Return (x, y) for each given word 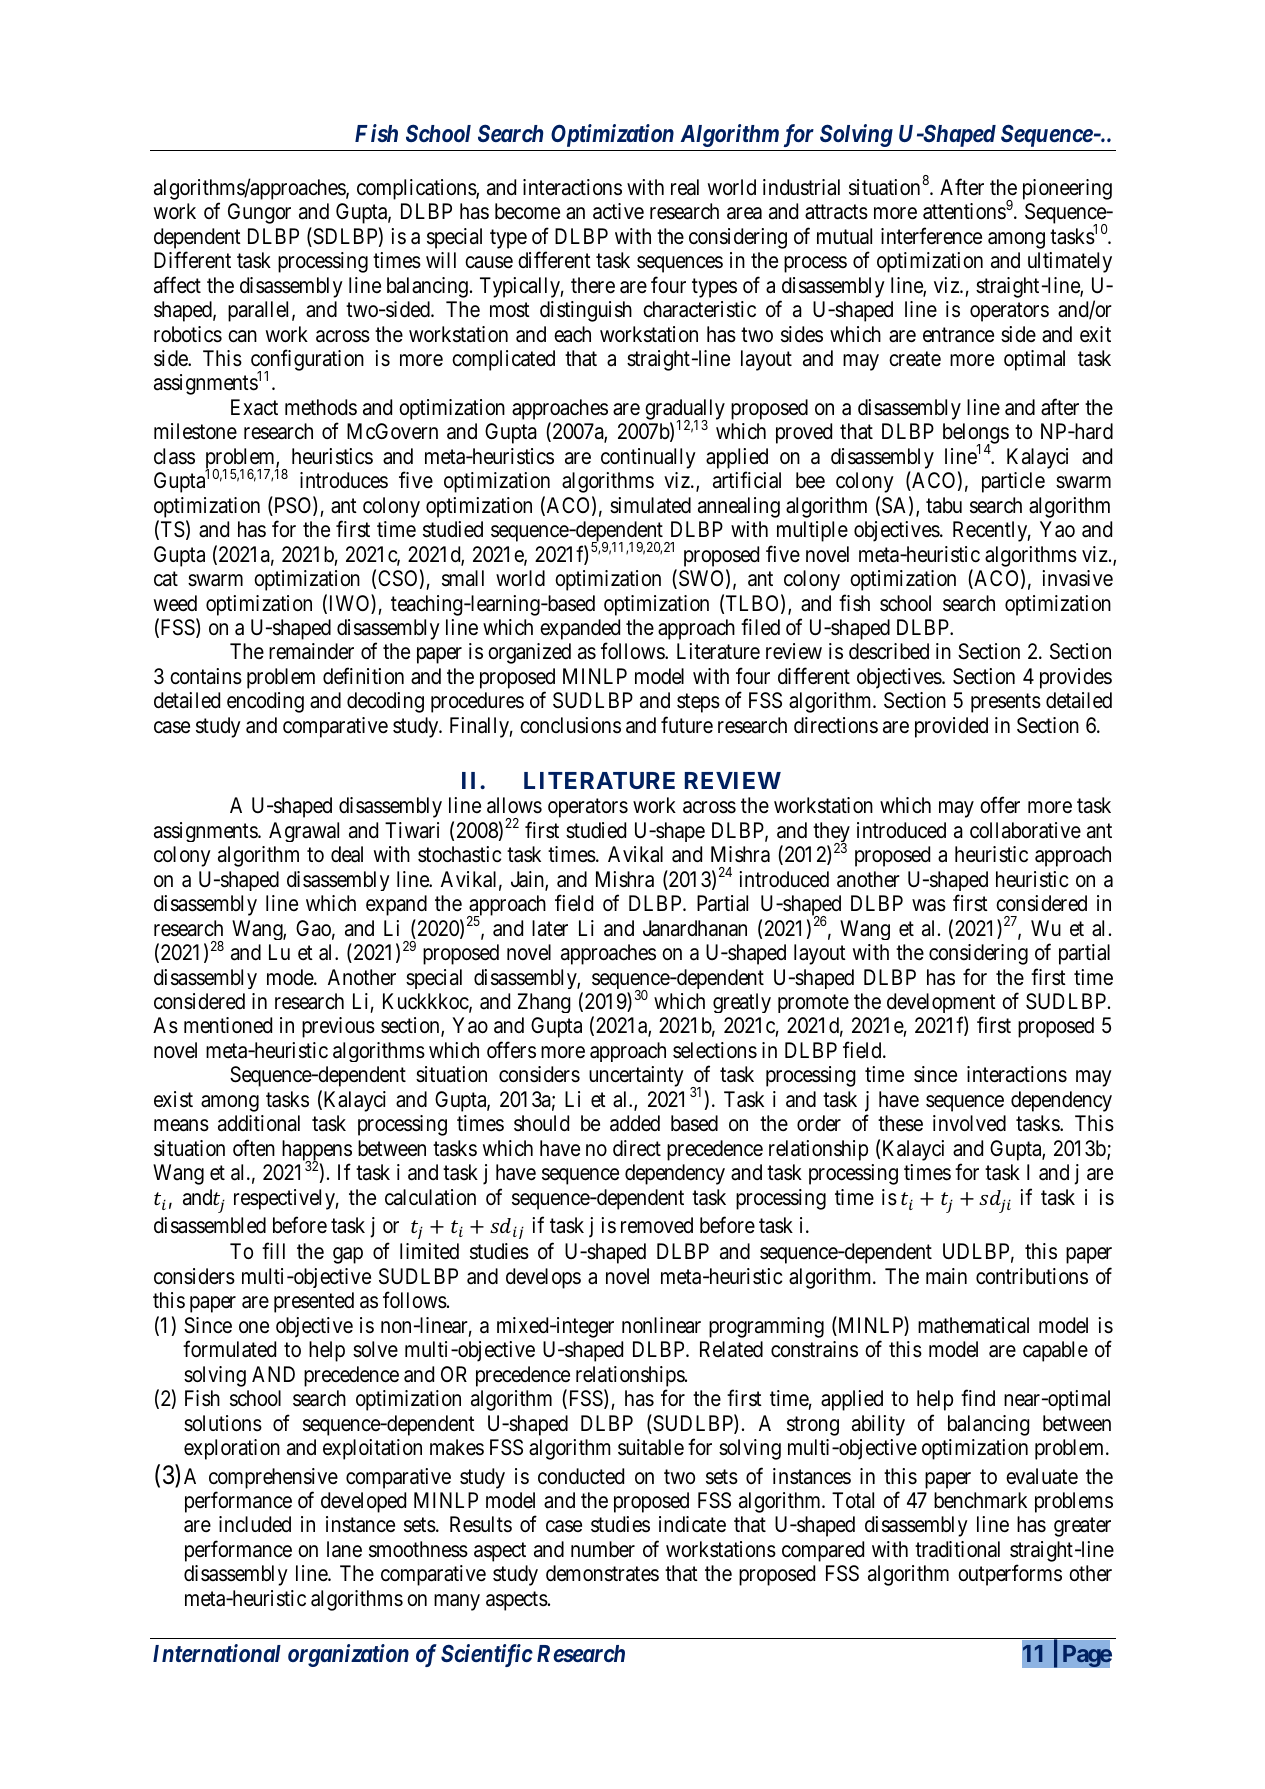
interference (931, 236)
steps (698, 703)
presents (1006, 703)
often (254, 1147)
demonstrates (602, 1573)
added (635, 1123)
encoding (265, 702)
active (618, 211)
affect (177, 285)
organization (348, 1655)
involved (969, 1123)
